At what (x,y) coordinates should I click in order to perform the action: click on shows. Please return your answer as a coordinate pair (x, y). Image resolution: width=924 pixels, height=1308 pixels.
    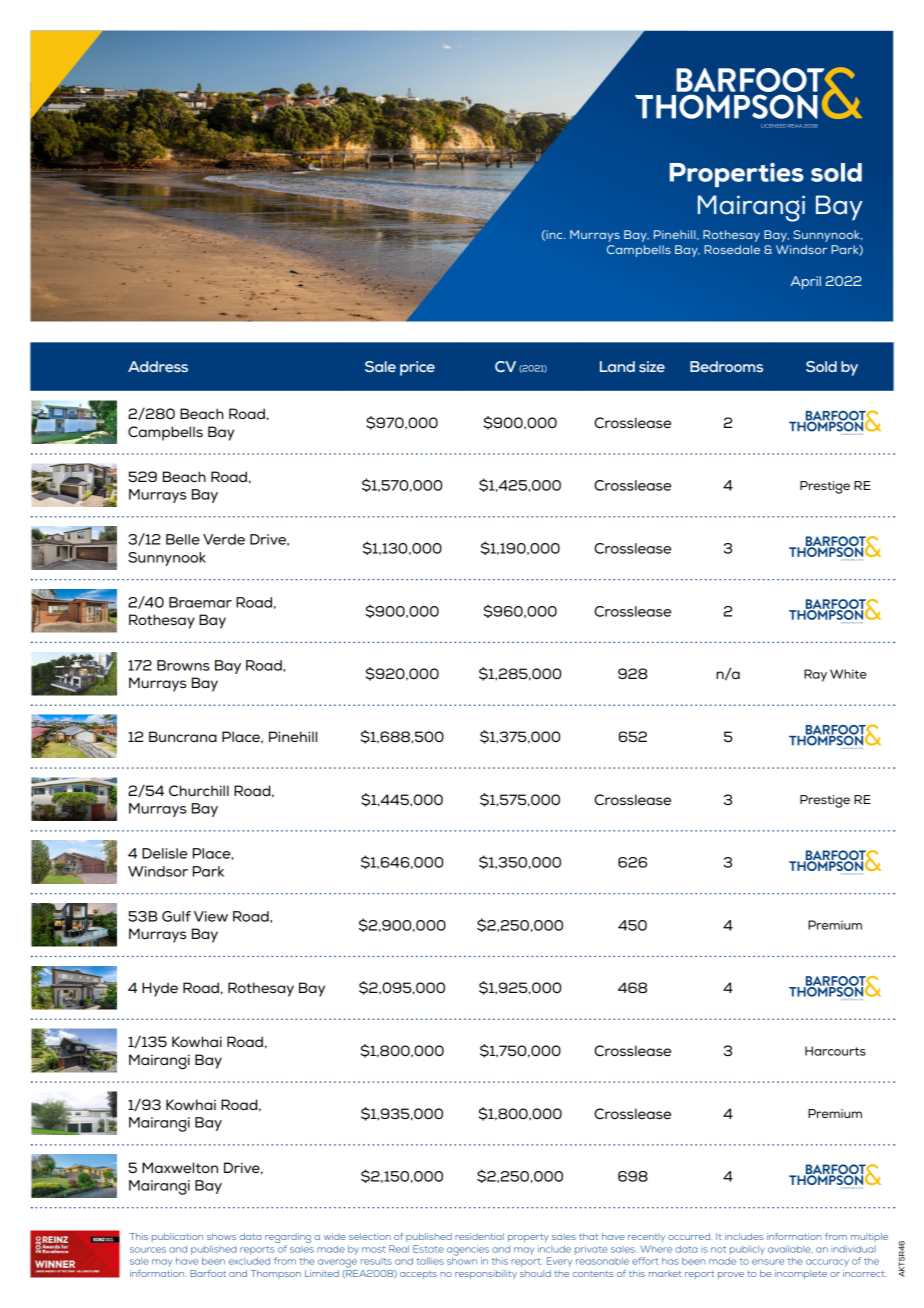
    Looking at the image, I should click on (221, 1236).
